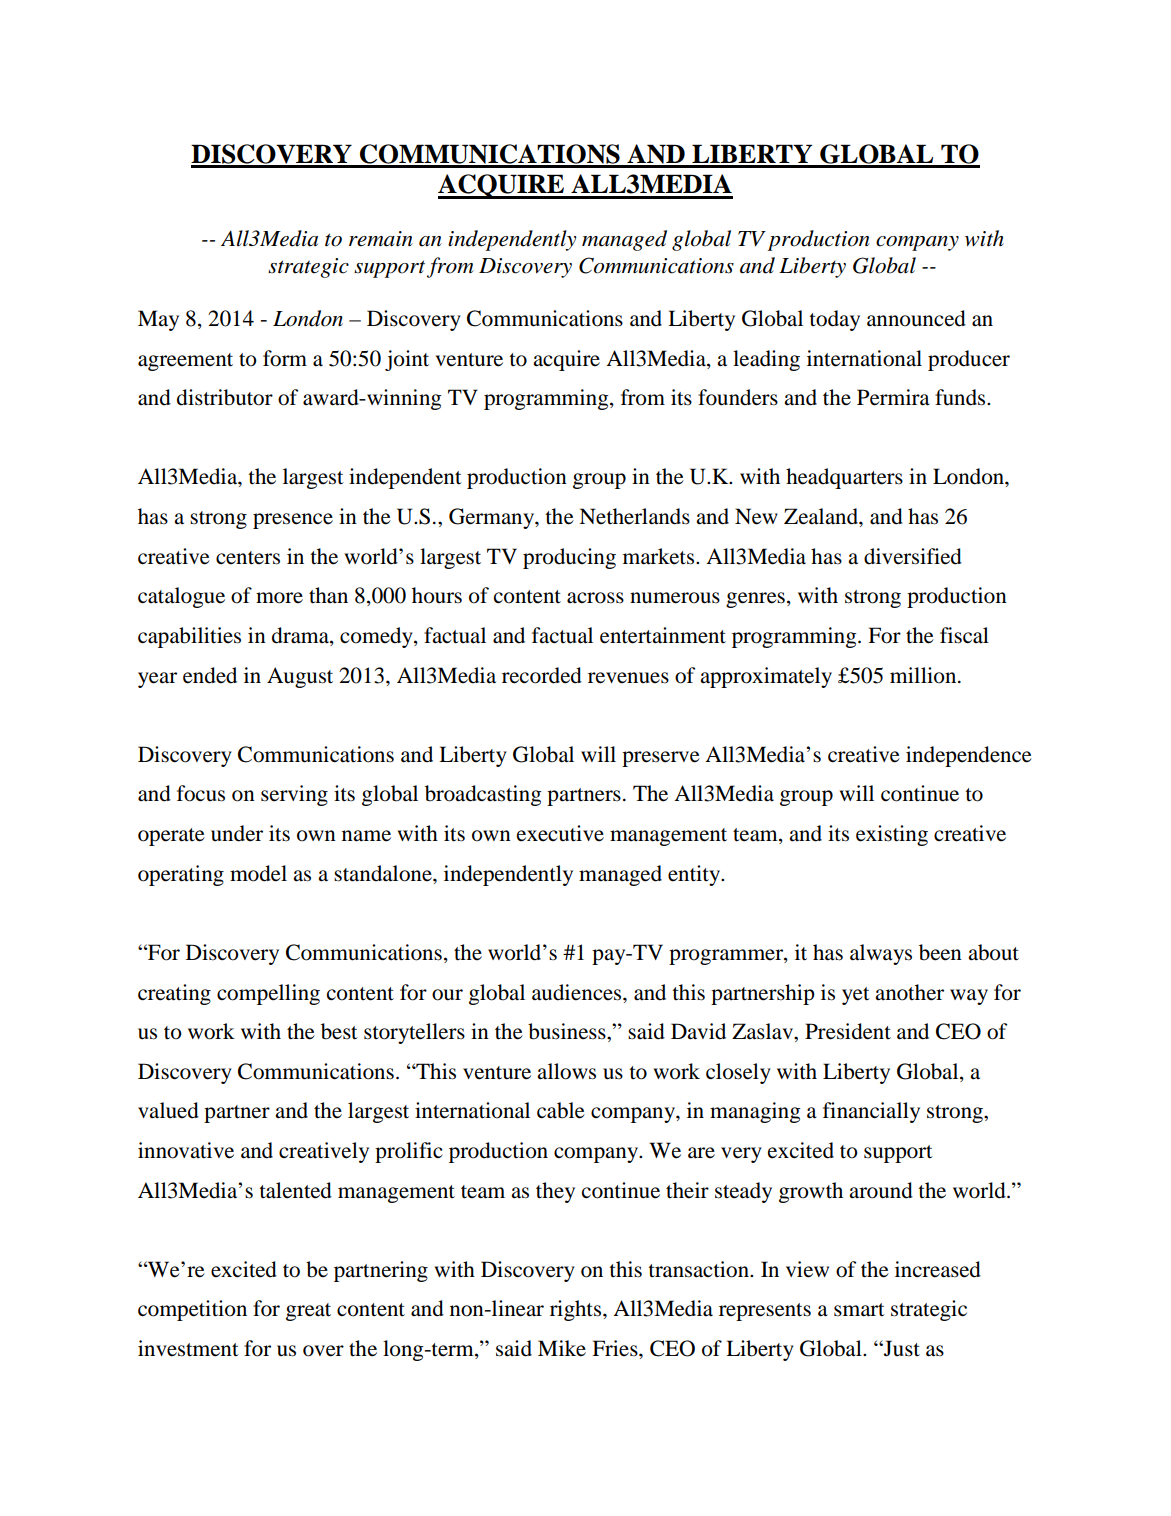 This screenshot has width=1171, height=1516. I want to click on remain, so click(381, 239).
